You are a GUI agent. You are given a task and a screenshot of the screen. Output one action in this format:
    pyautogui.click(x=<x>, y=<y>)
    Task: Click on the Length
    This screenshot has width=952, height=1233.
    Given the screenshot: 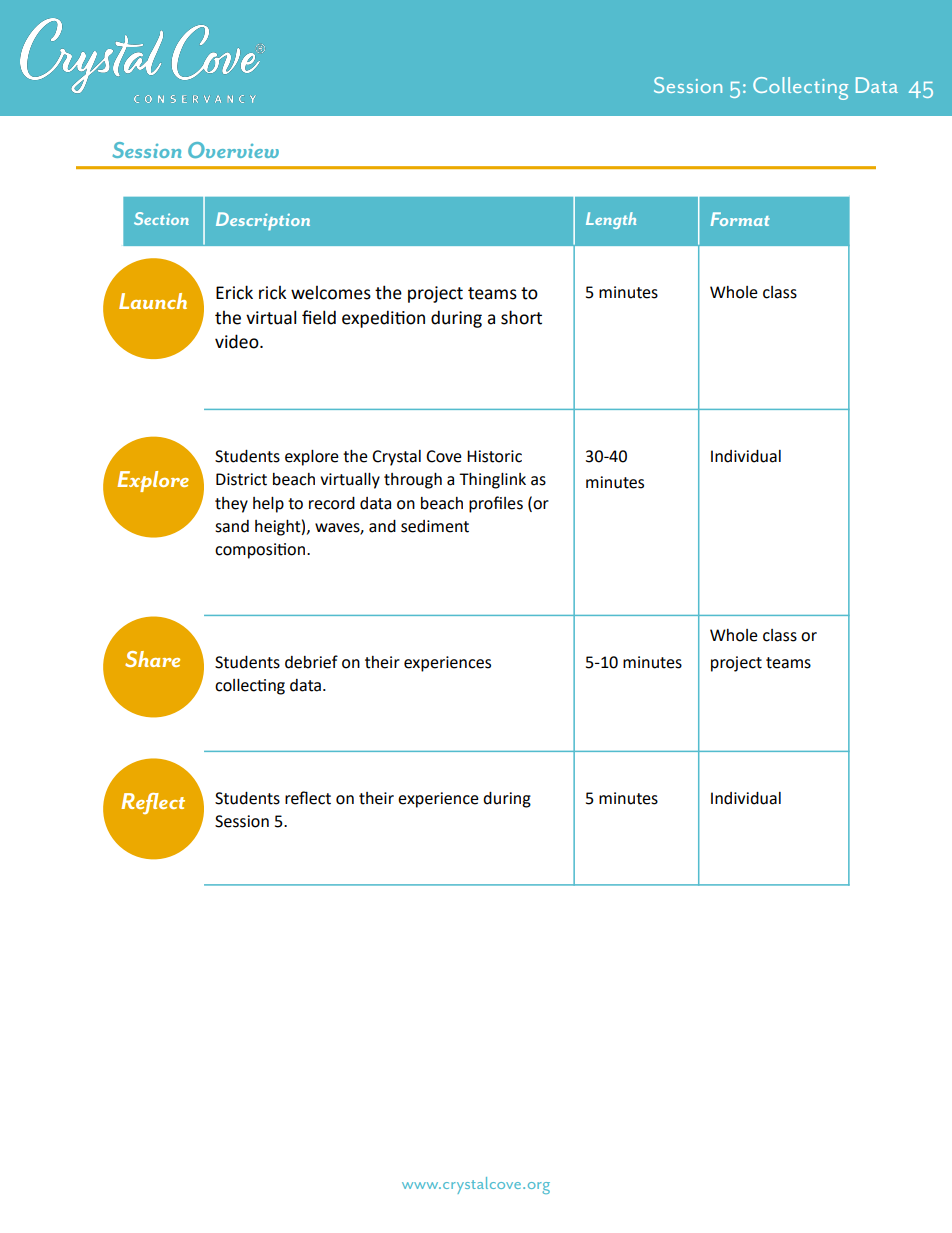 What is the action you would take?
    pyautogui.click(x=611, y=220)
